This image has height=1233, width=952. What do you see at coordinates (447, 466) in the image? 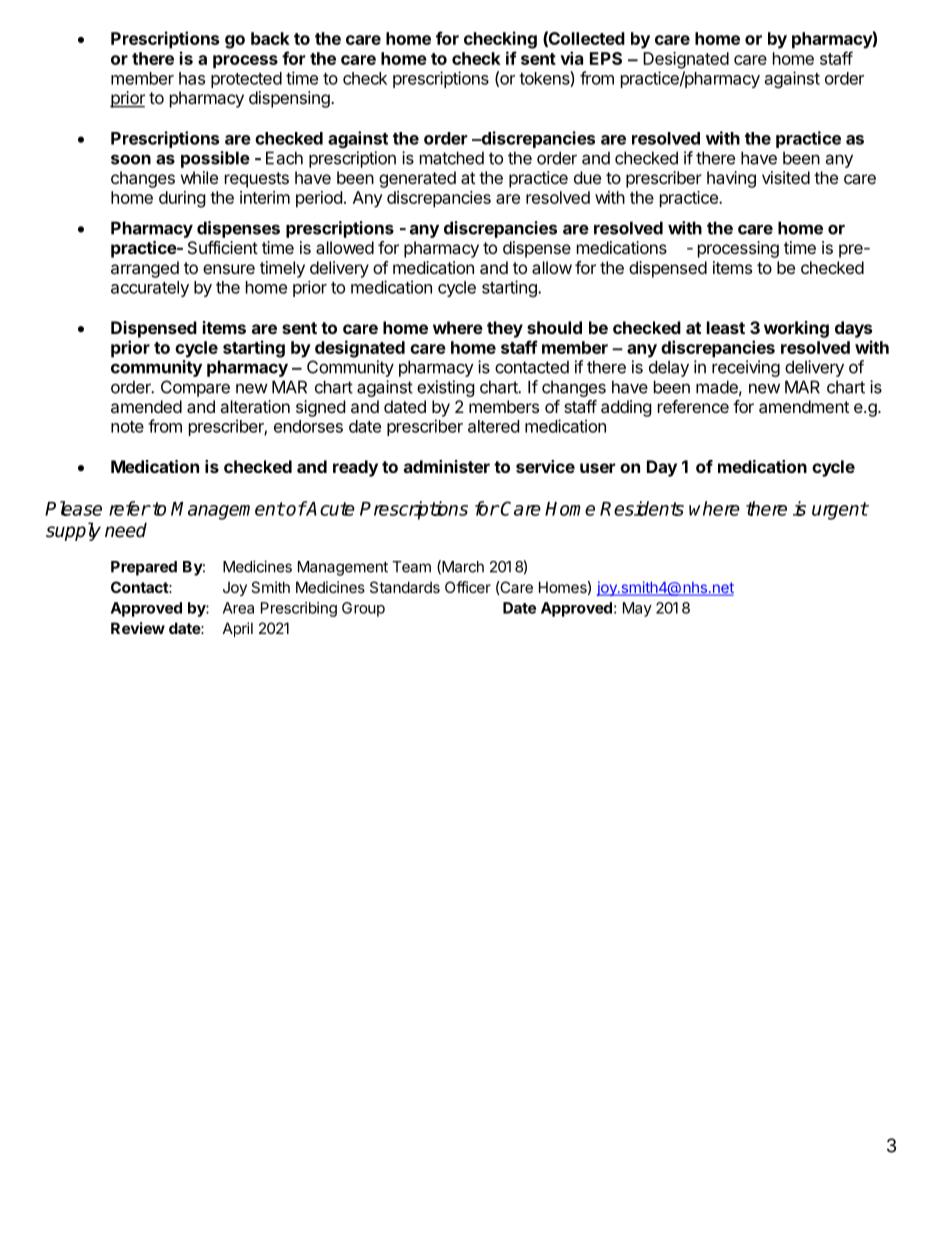
I see `administer` at bounding box center [447, 466].
